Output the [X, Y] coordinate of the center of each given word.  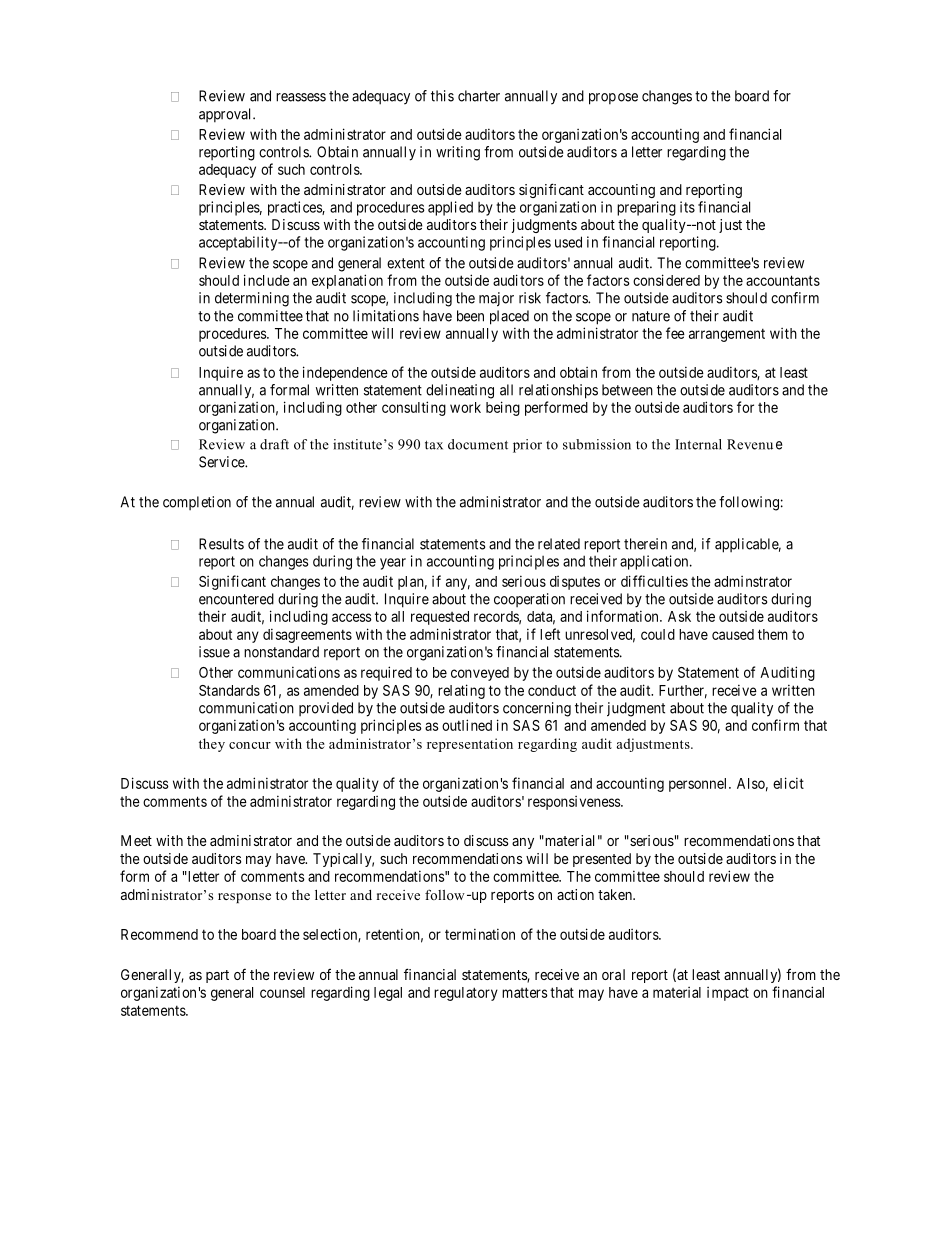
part [217, 976]
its [687, 207]
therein [645, 544]
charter [479, 96]
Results [221, 544]
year [393, 564]
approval [226, 115]
